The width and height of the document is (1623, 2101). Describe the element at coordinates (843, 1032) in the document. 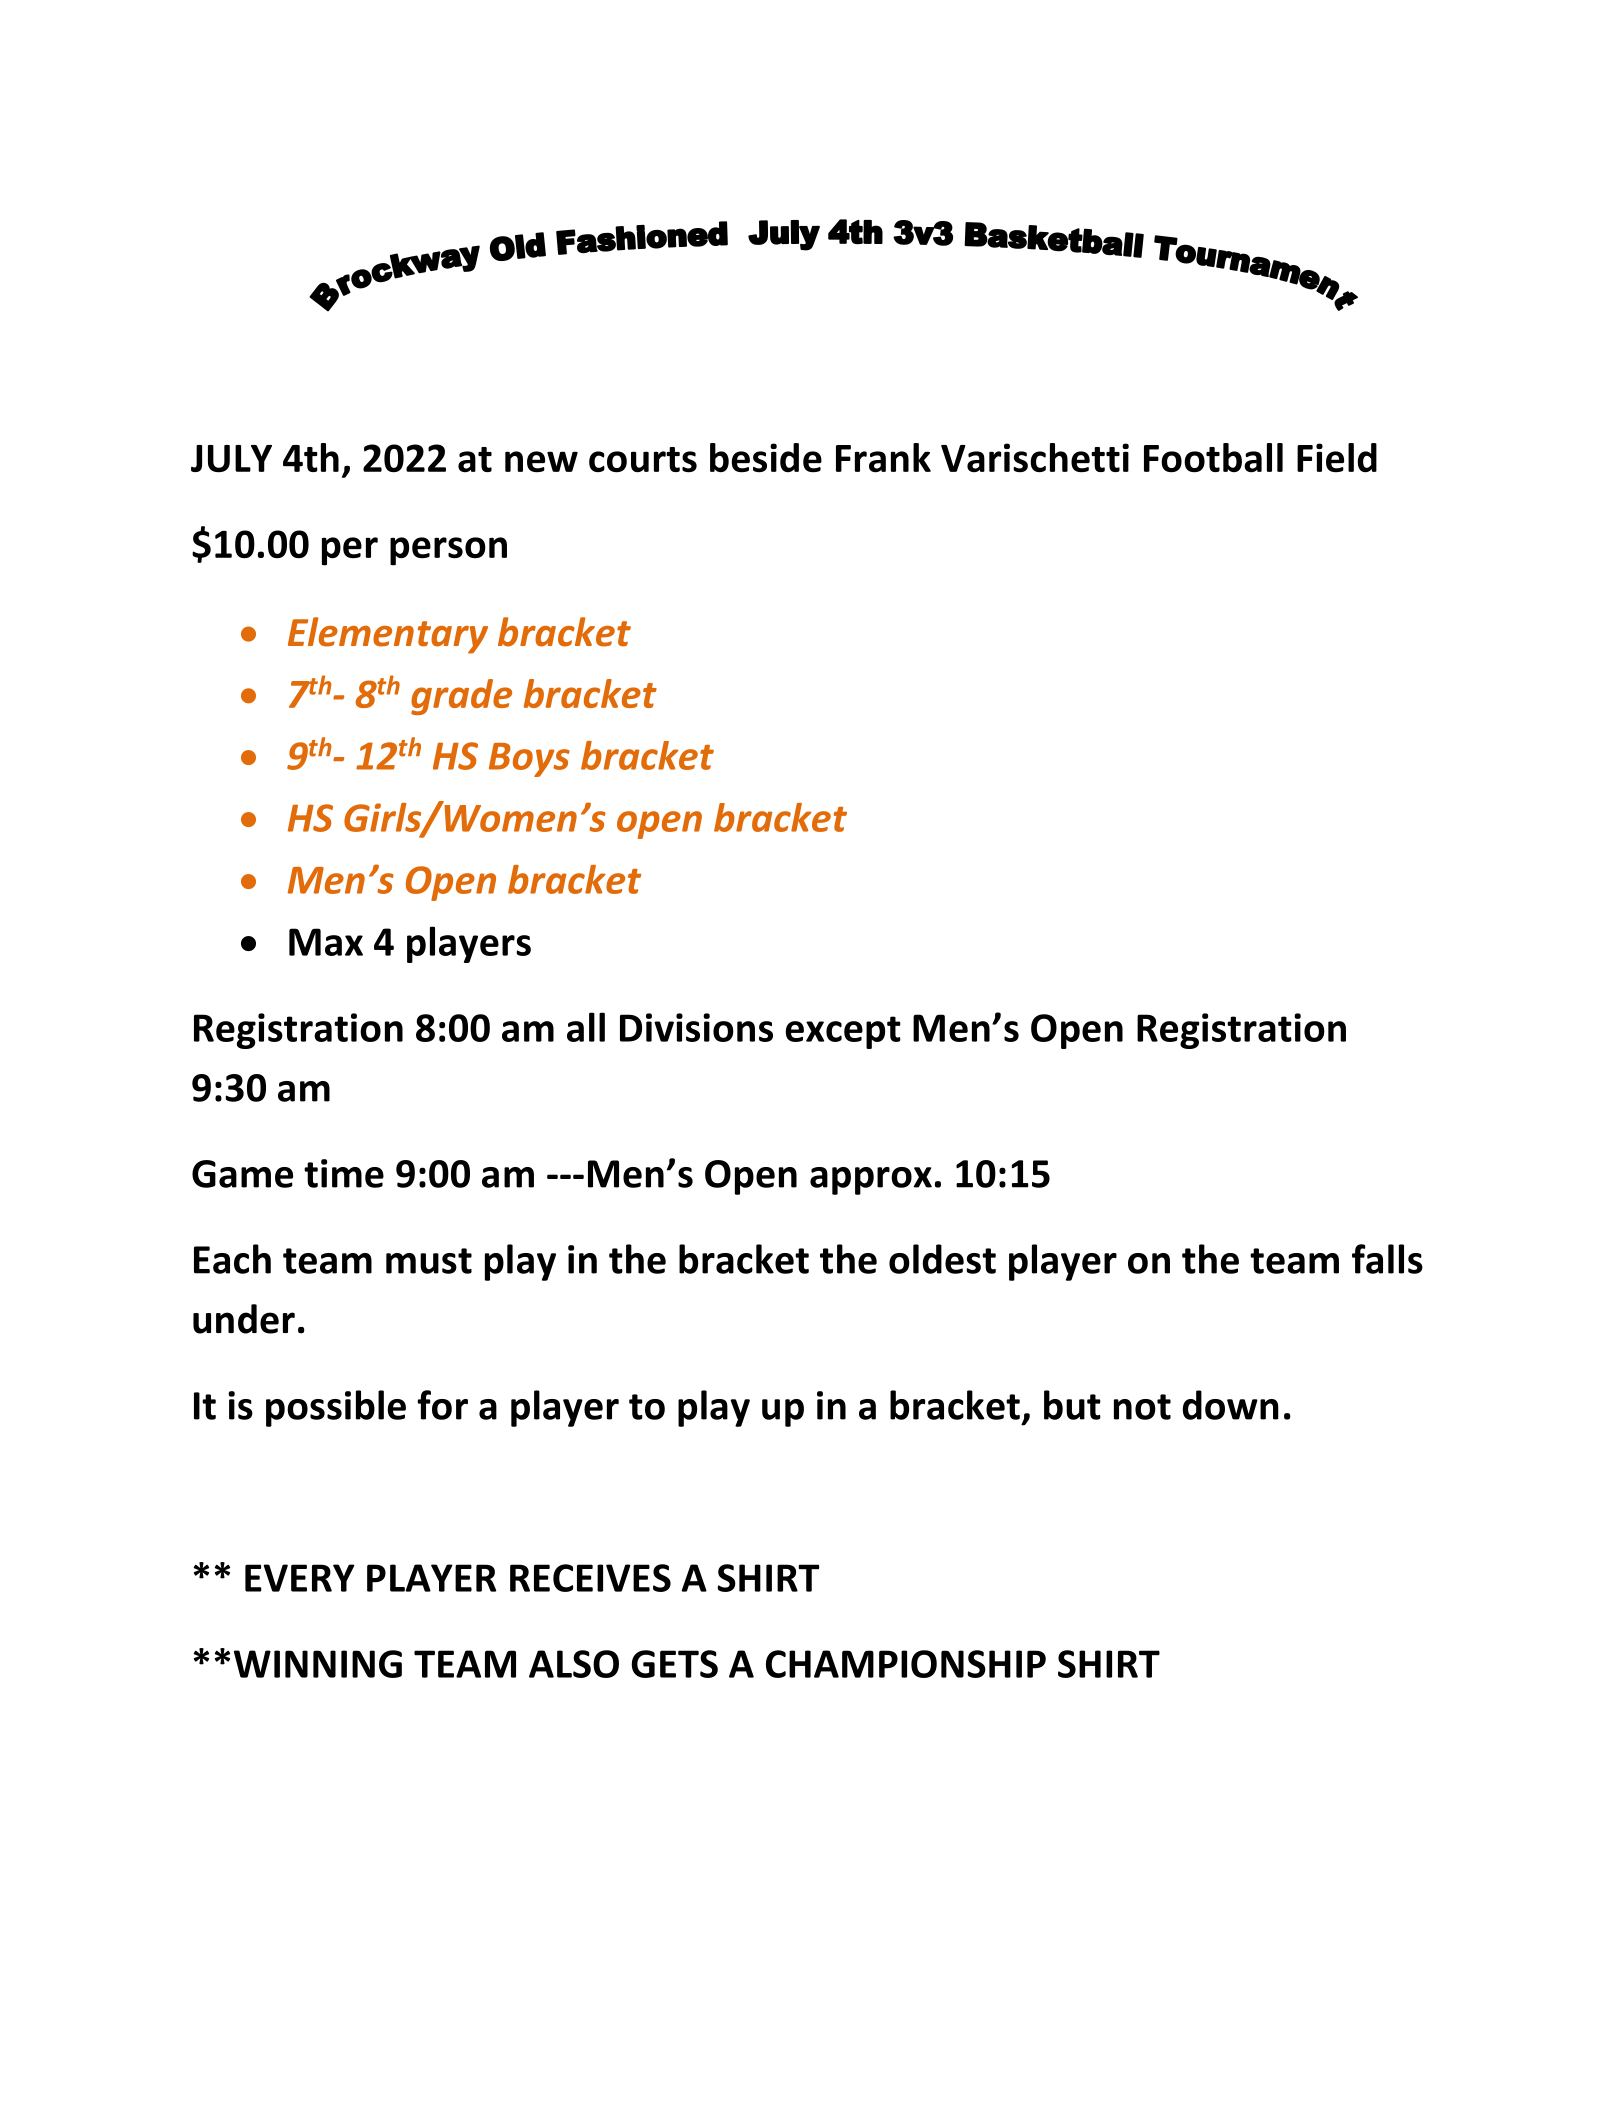

I see `except` at that location.
